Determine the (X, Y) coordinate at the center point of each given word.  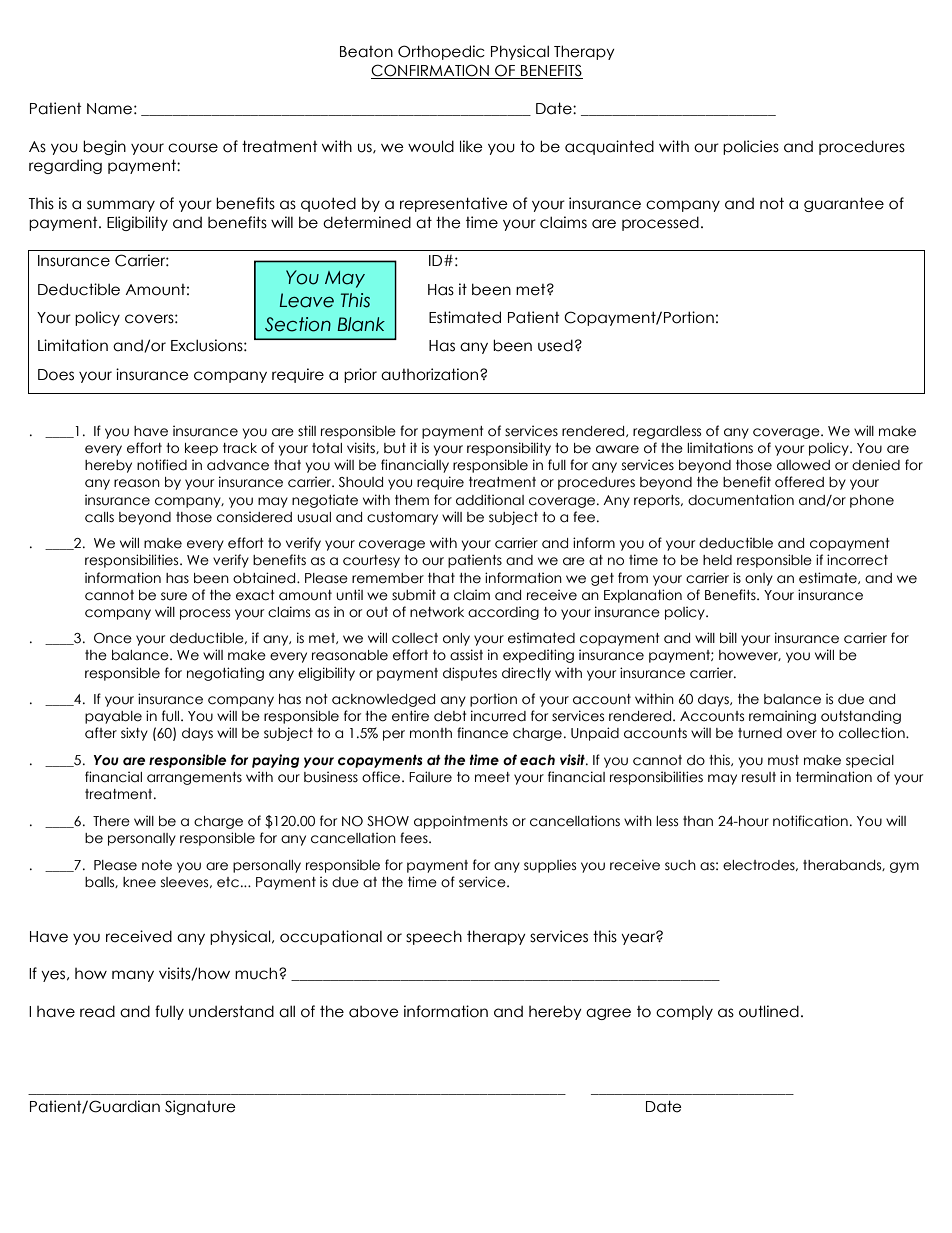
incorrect (857, 560)
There (111, 821)
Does (56, 375)
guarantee (844, 204)
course (193, 148)
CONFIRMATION (430, 70)
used (555, 345)
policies (751, 147)
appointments (461, 822)
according (503, 613)
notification (810, 821)
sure (174, 596)
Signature (200, 1107)
